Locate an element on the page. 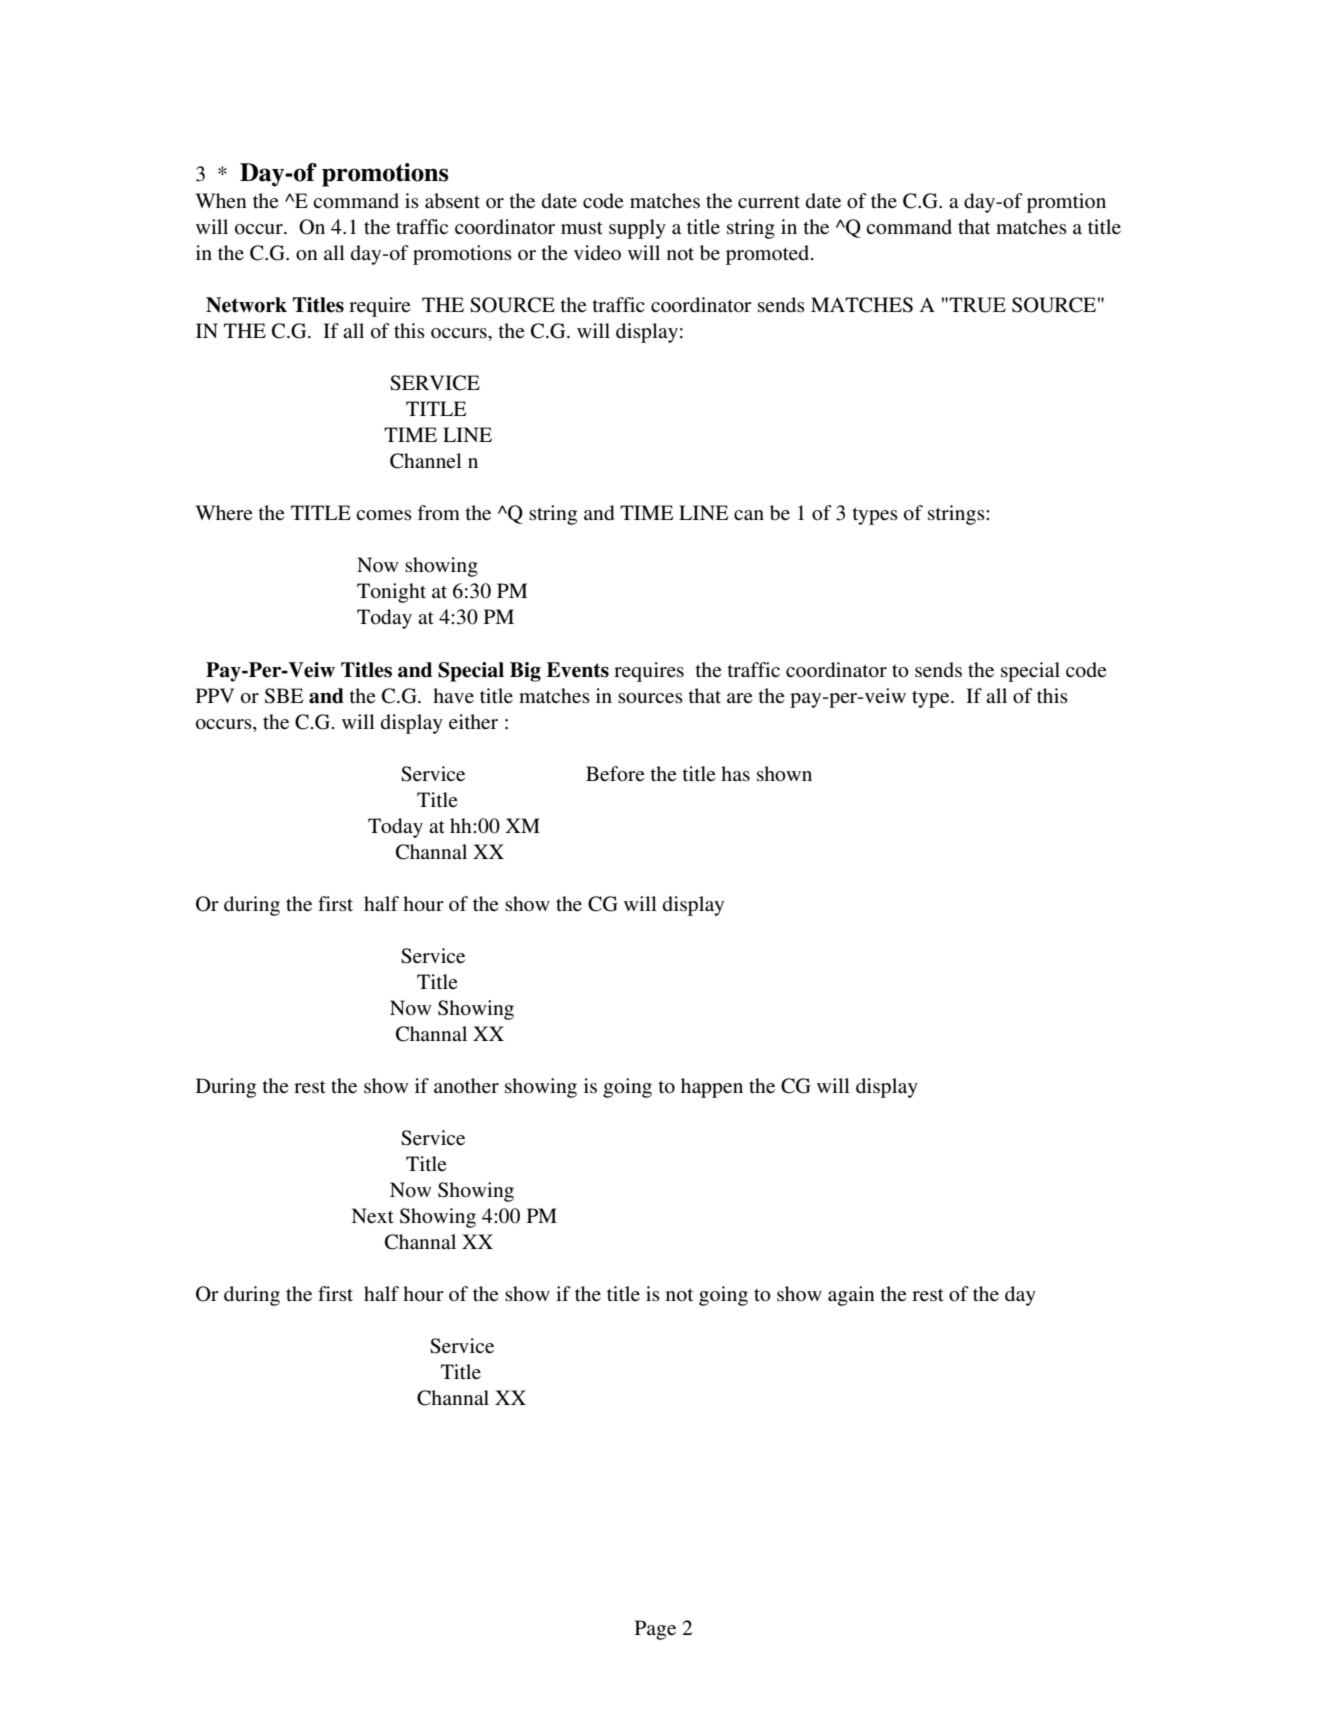 This page has width=1328, height=1718. another is located at coordinates (466, 1085).
